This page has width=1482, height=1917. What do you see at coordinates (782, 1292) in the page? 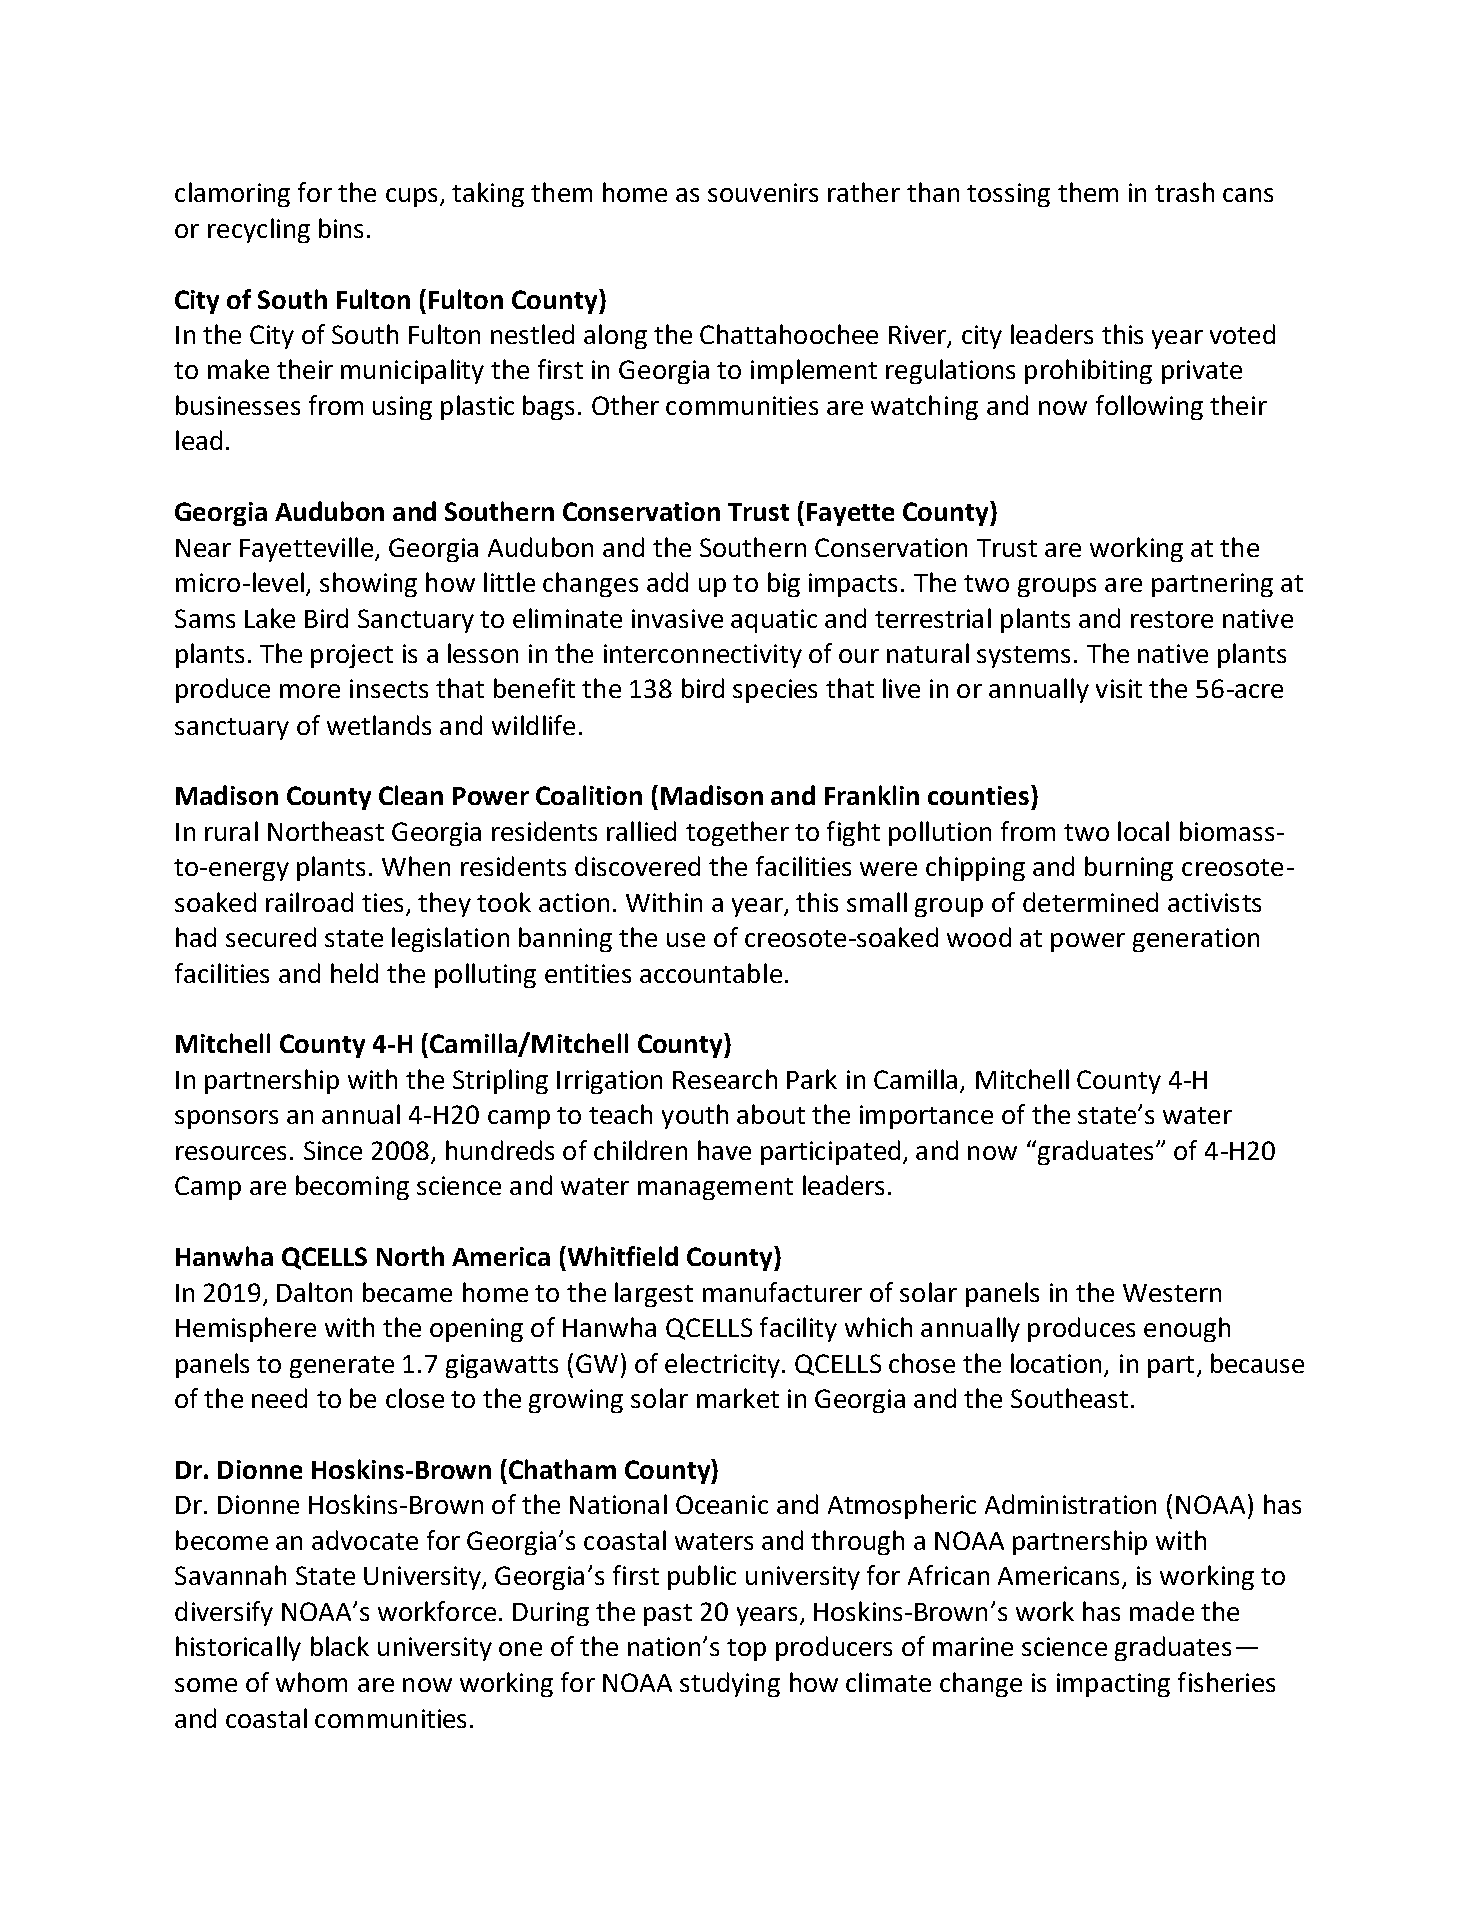
I see `manufacturer` at bounding box center [782, 1292].
